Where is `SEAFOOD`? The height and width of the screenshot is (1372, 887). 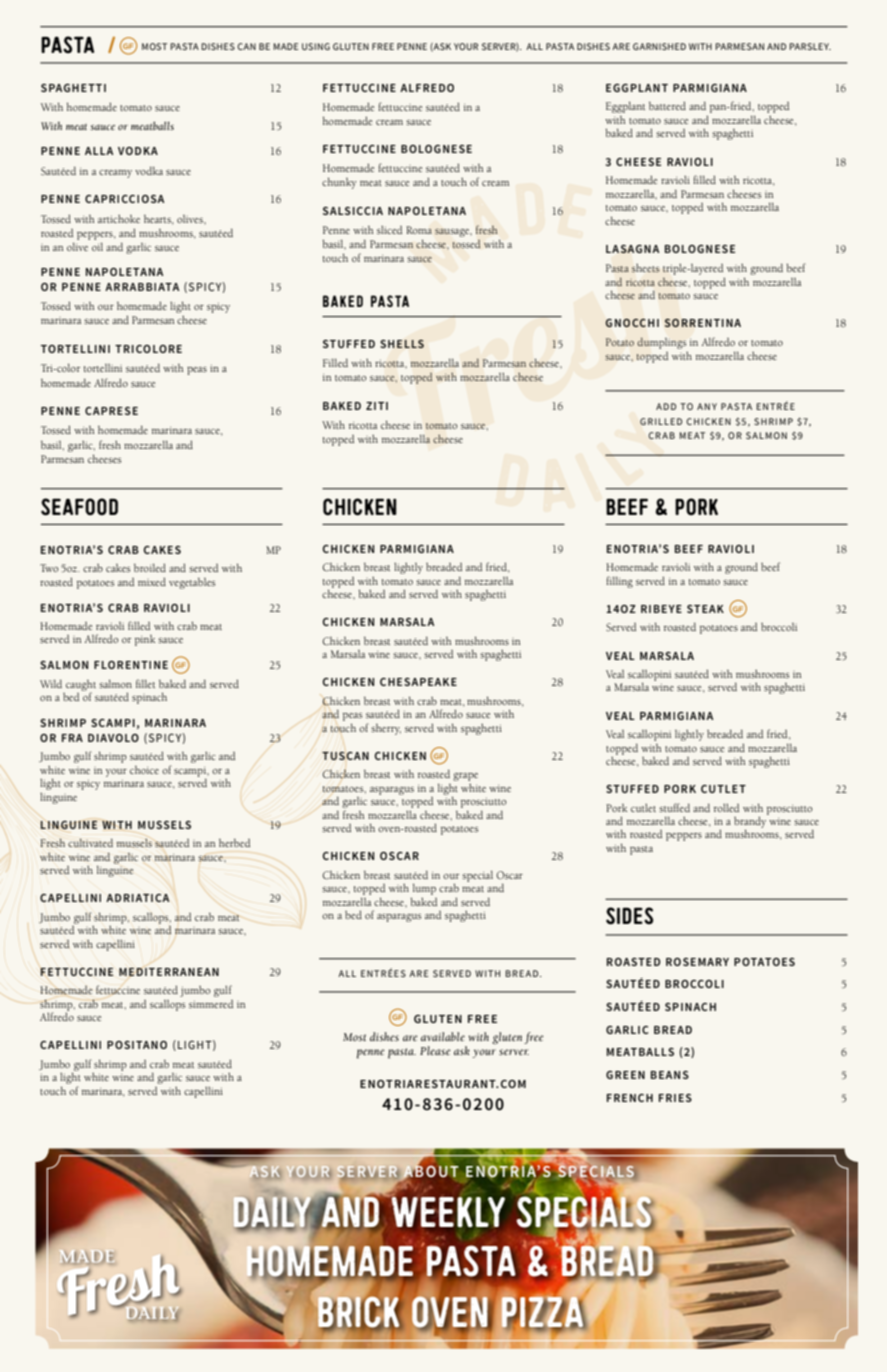 SEAFOOD is located at coordinates (79, 507).
